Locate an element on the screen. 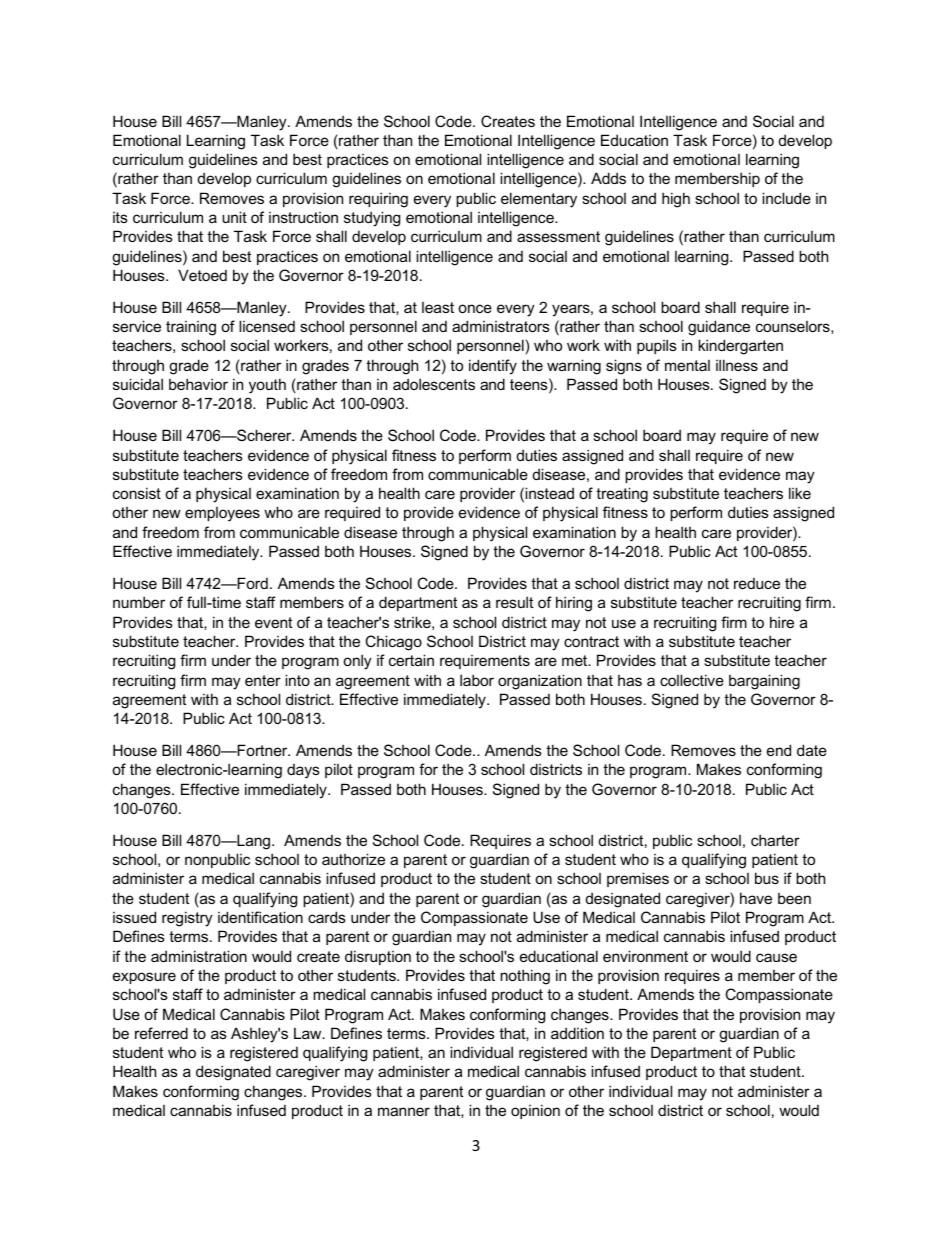  days is located at coordinates (303, 771).
